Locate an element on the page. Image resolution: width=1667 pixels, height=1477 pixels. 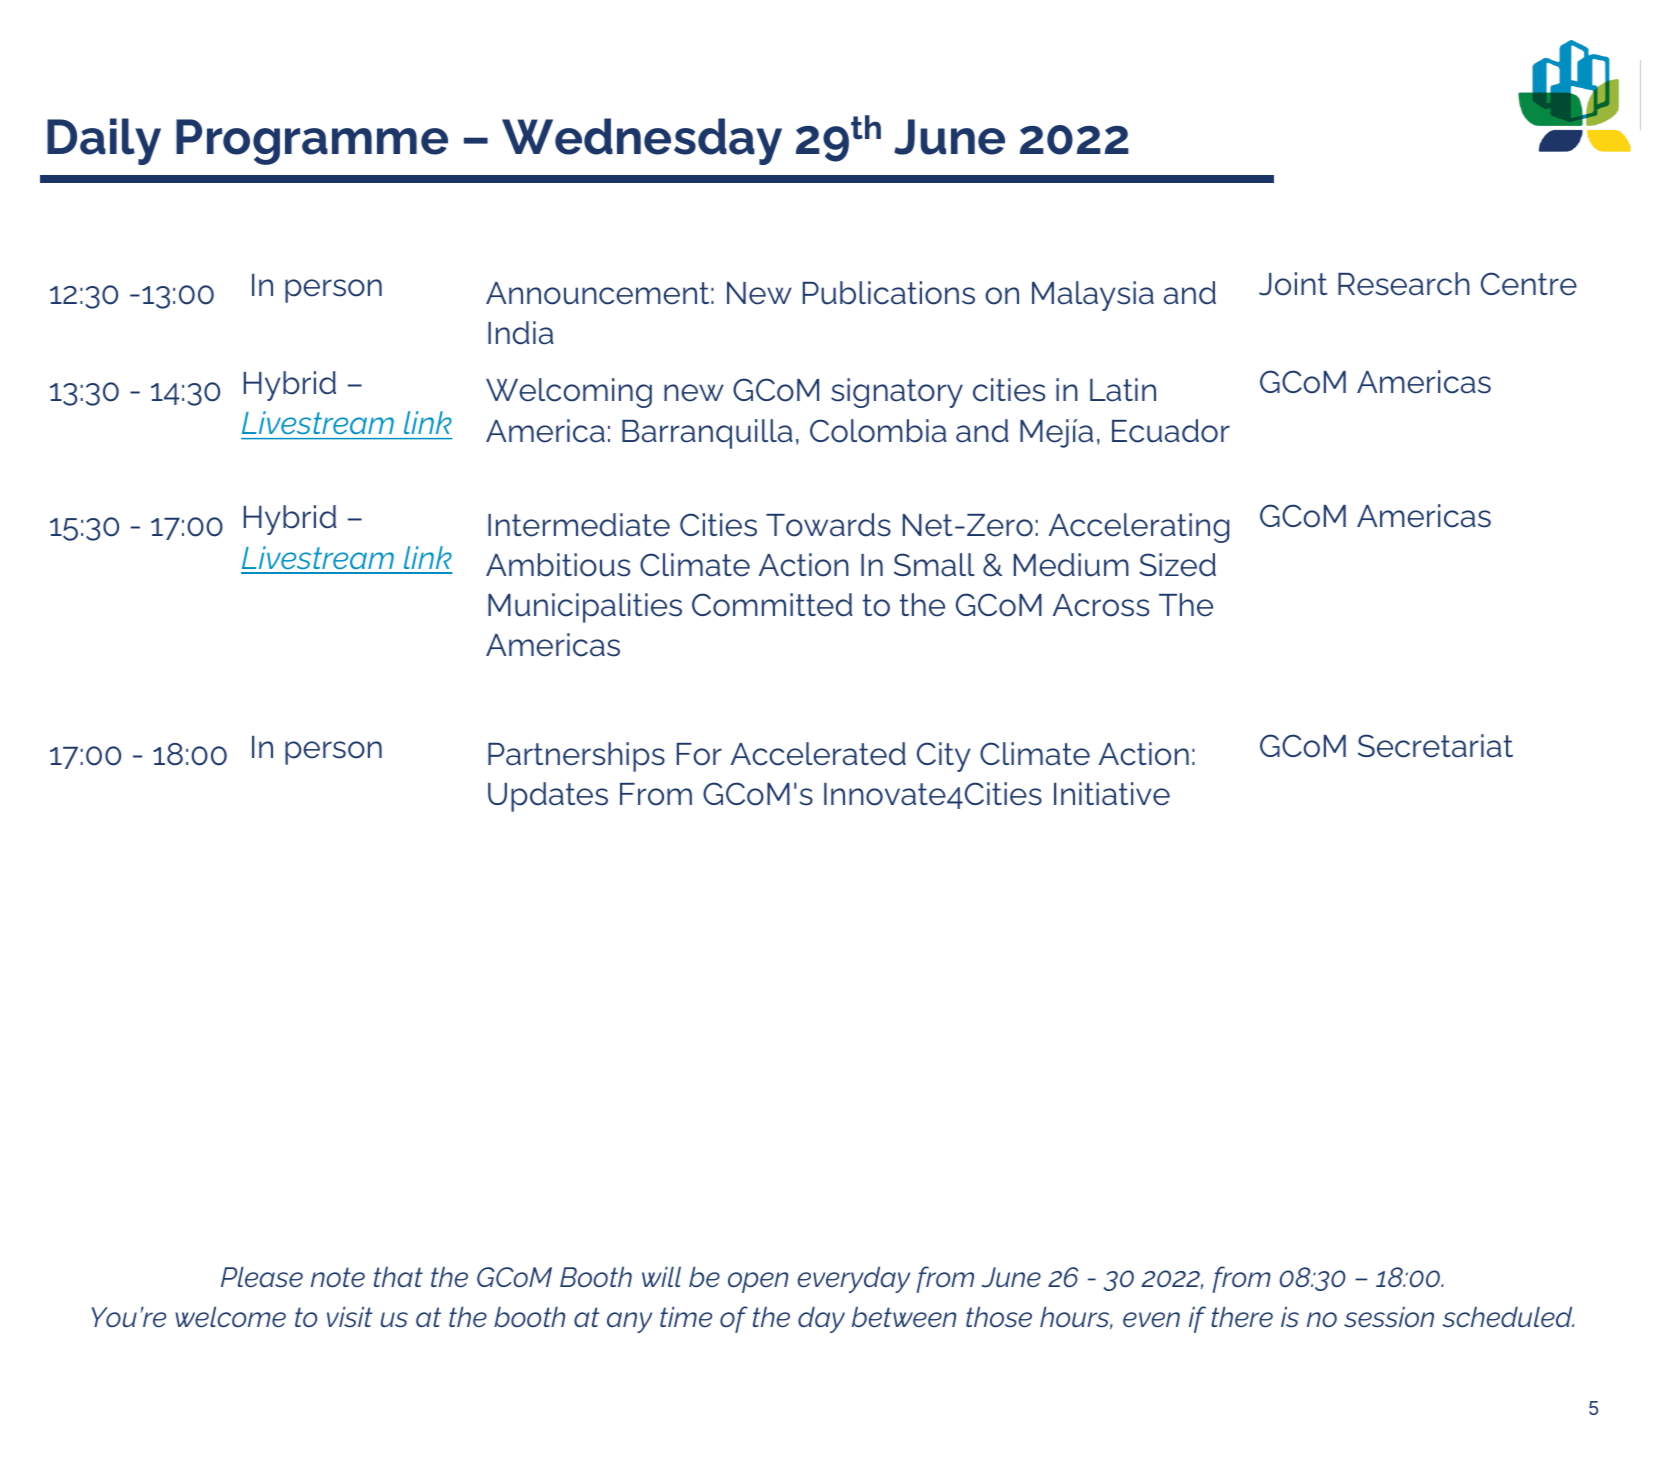
Accelerated is located at coordinates (818, 754).
